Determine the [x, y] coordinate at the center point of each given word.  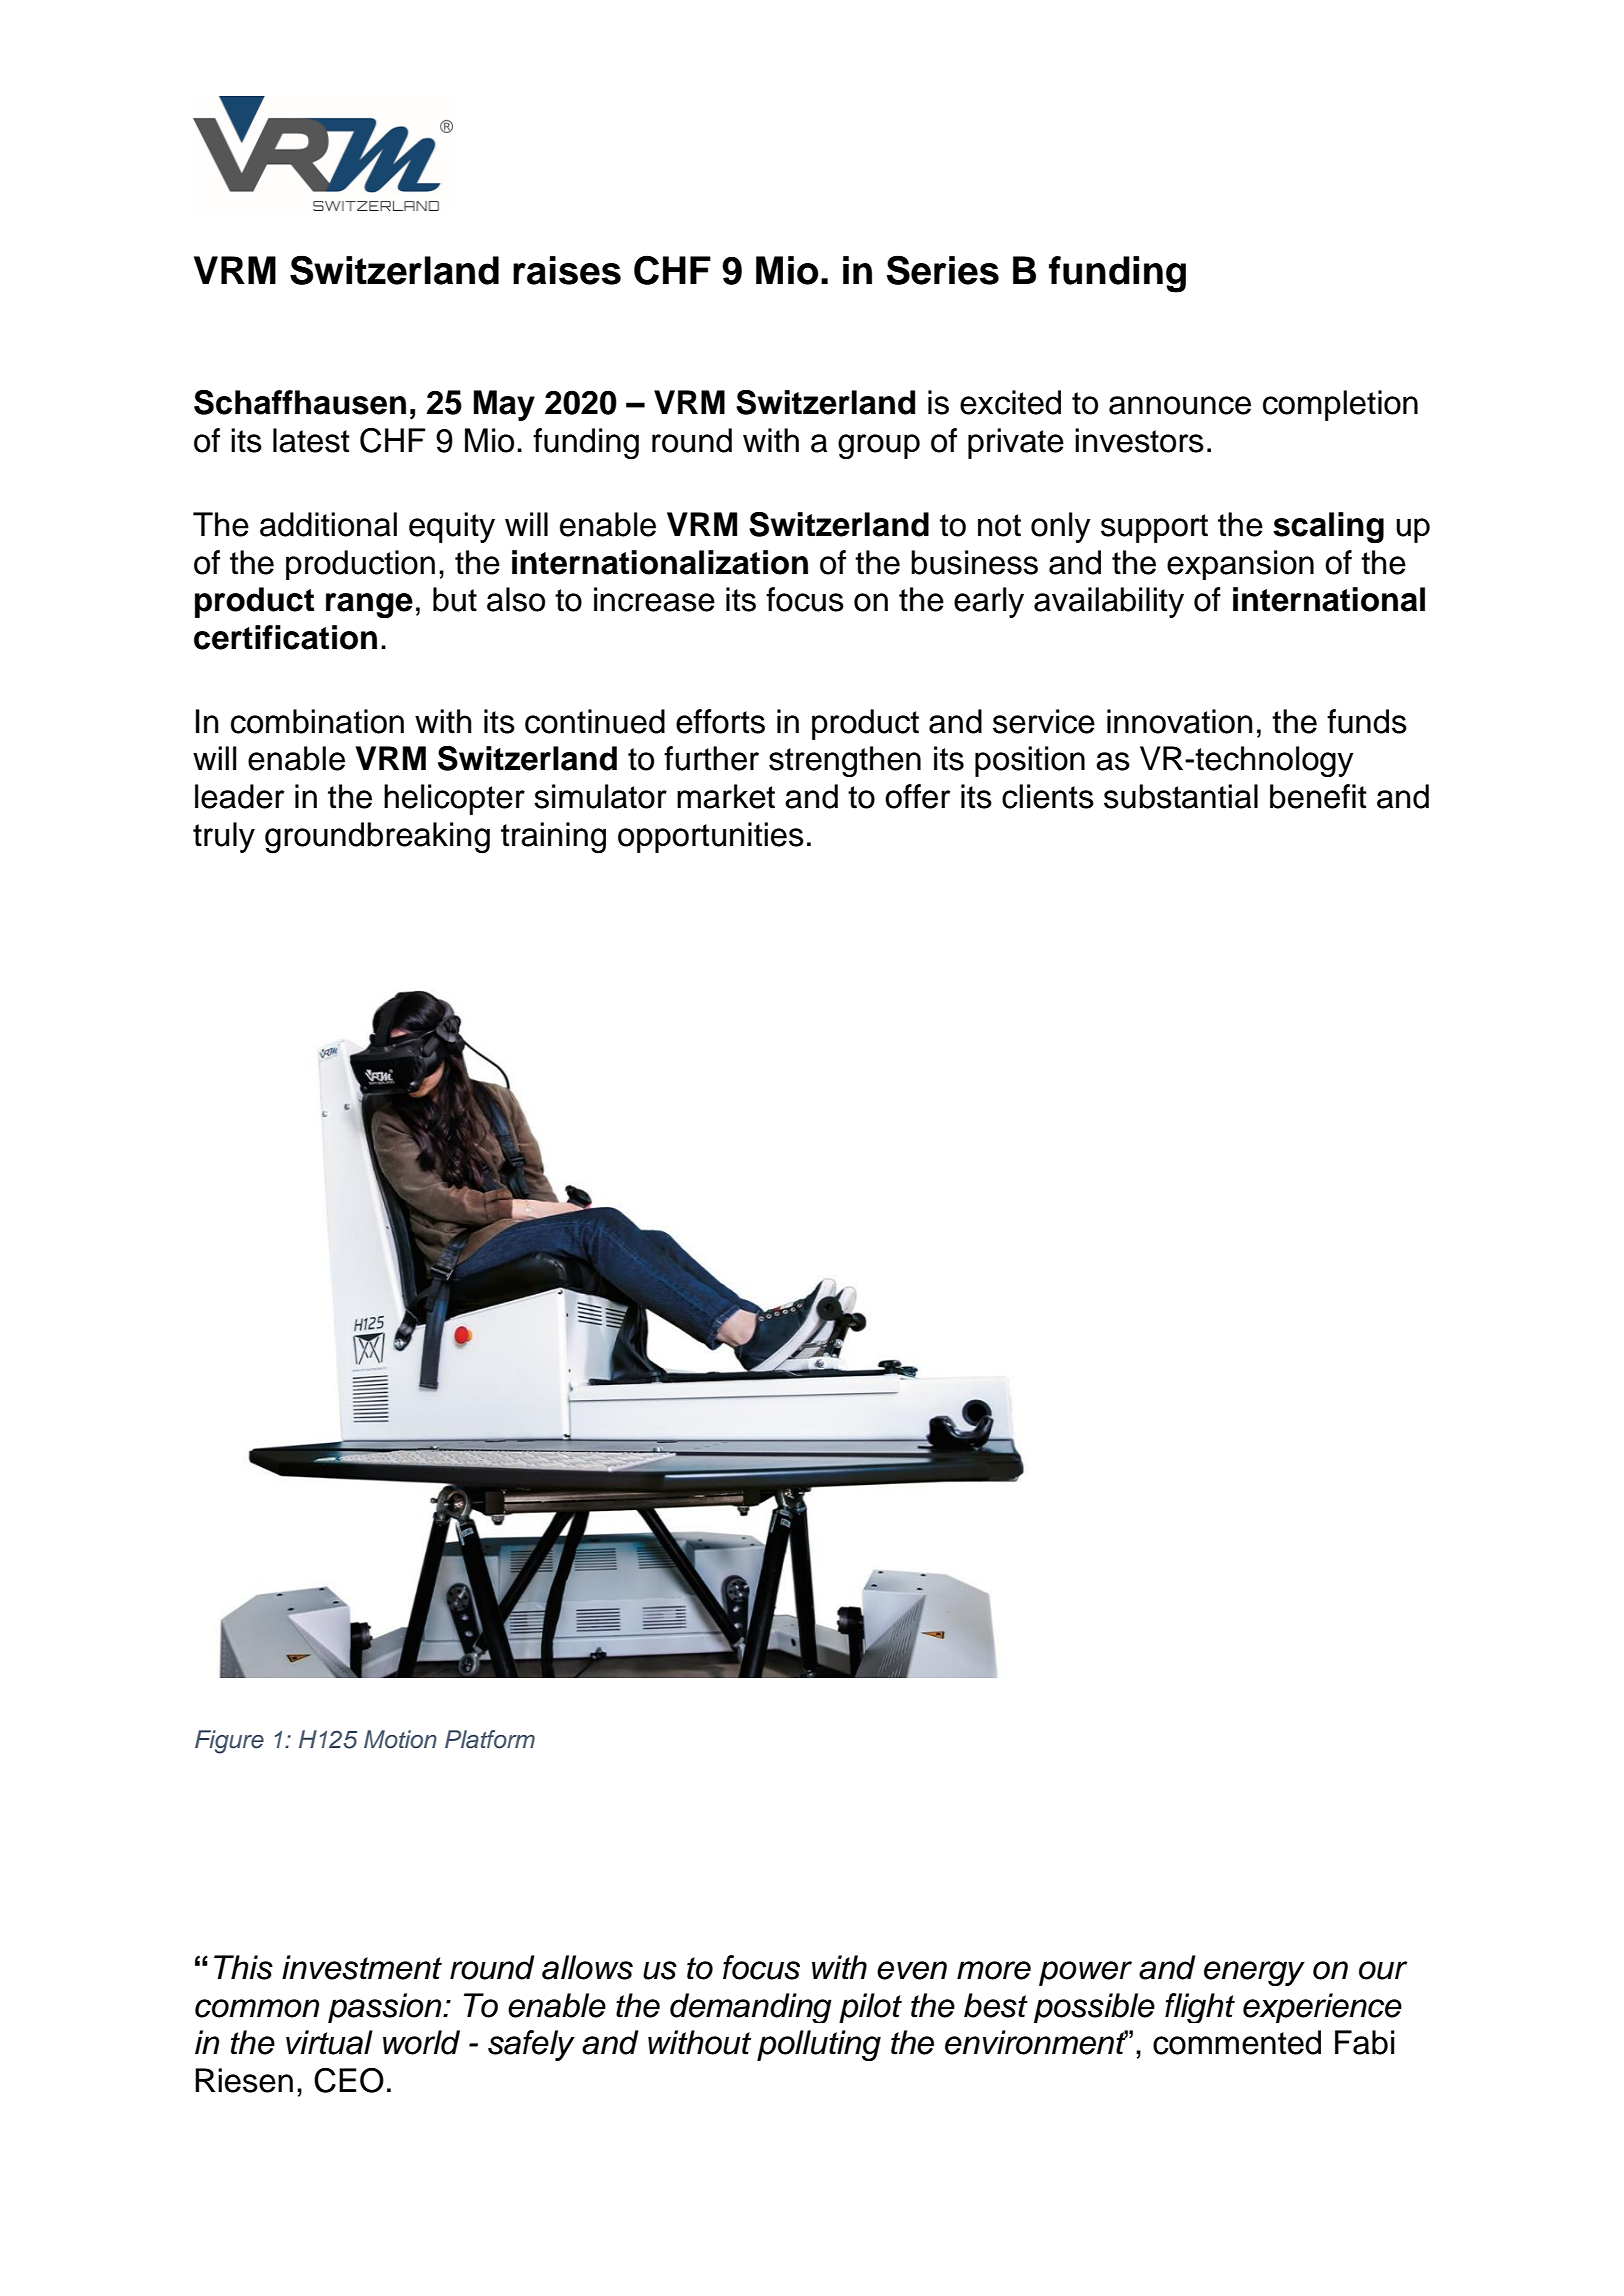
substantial [1181, 796]
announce [1180, 405]
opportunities [711, 837]
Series [943, 270]
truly [224, 837]
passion [386, 2008]
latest [311, 440]
